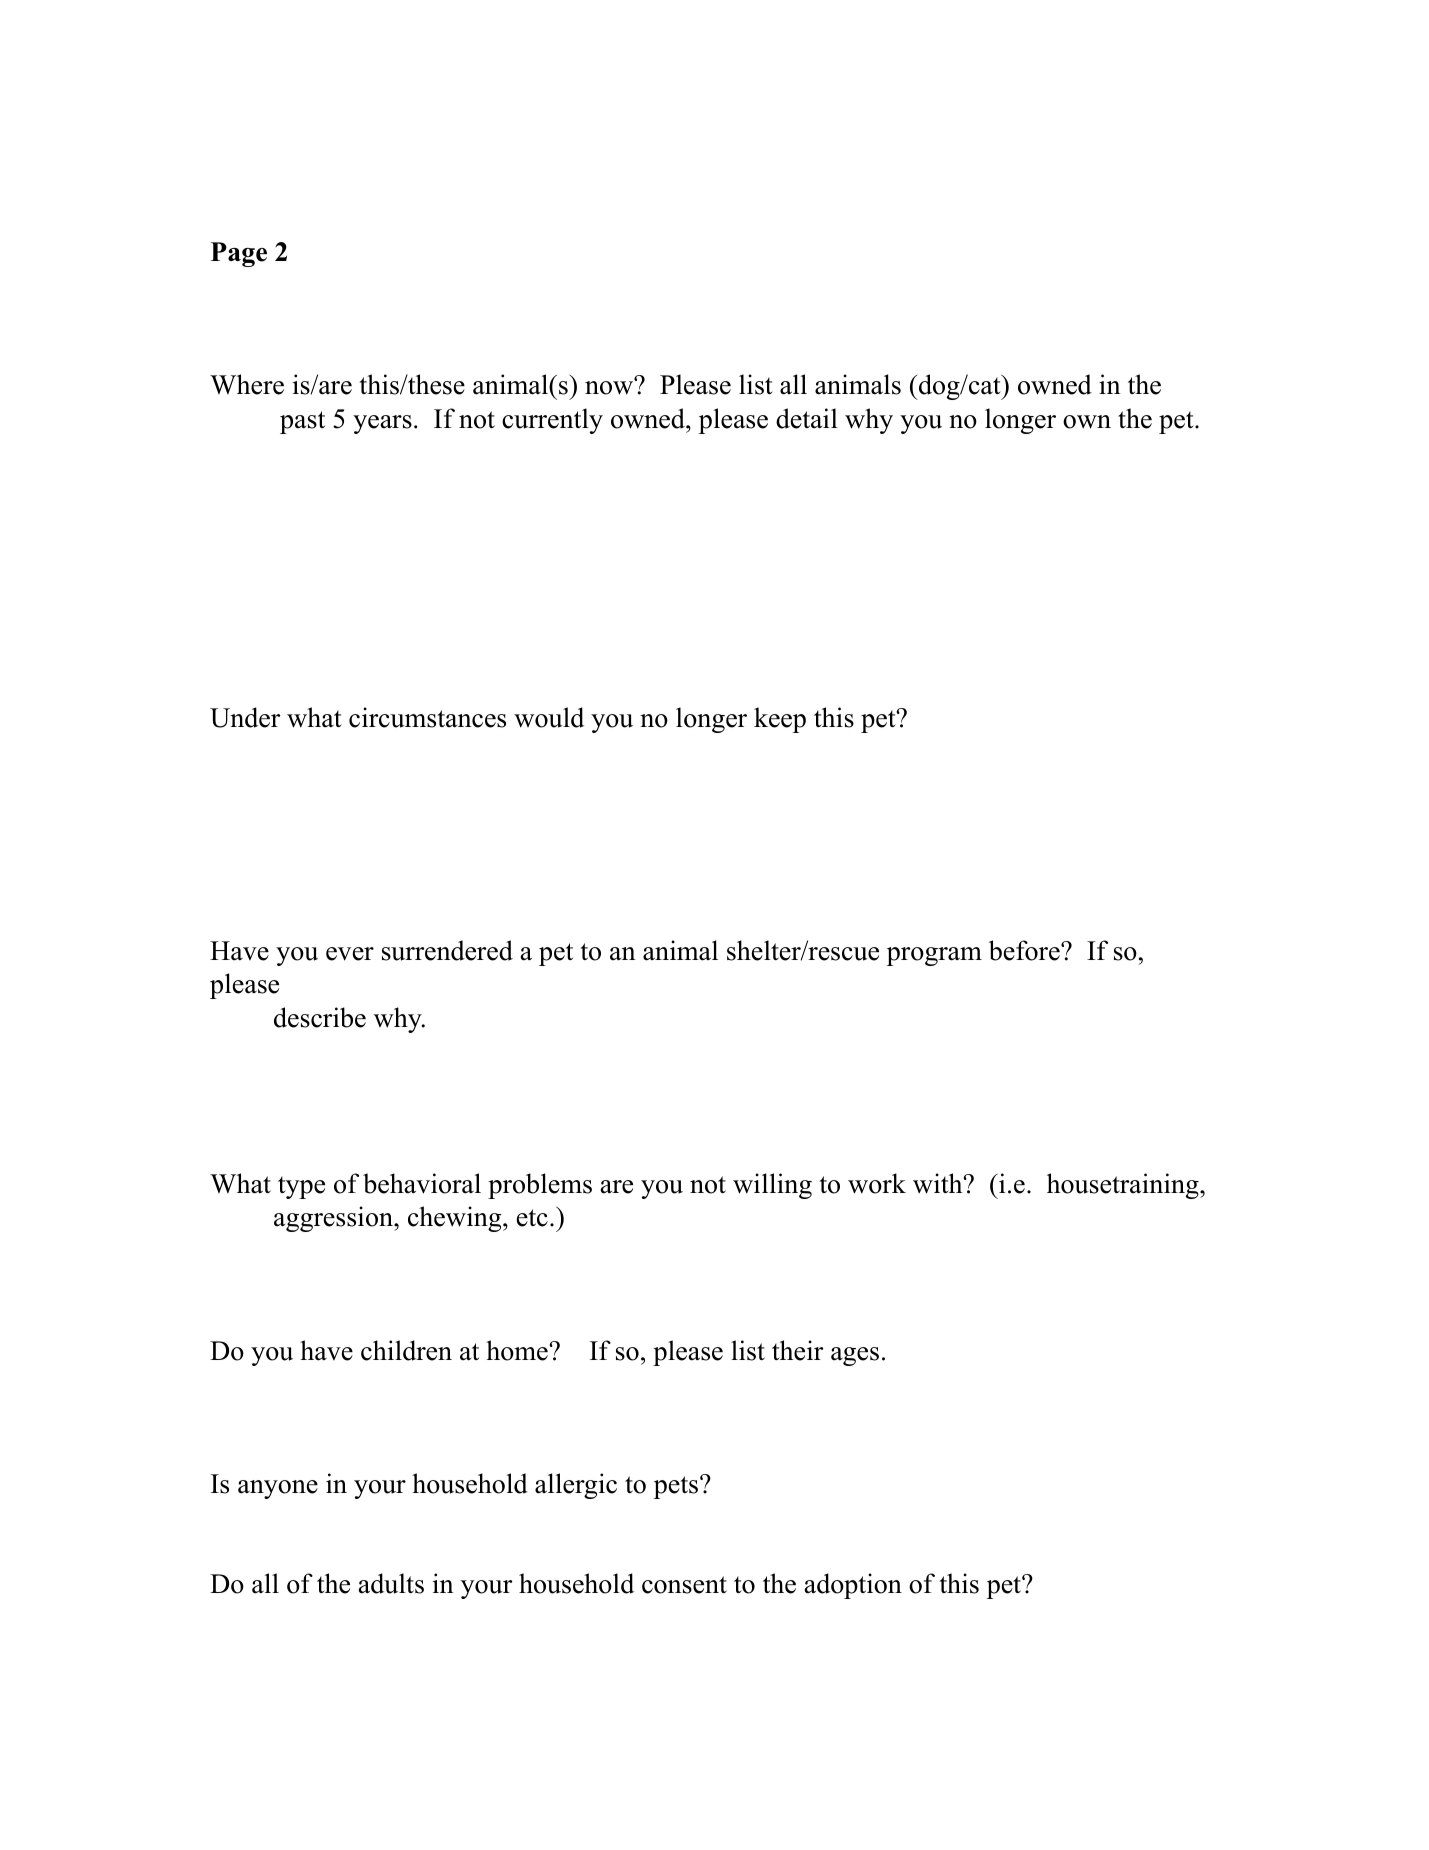  What do you see at coordinates (853, 1586) in the screenshot?
I see `adoption` at bounding box center [853, 1586].
